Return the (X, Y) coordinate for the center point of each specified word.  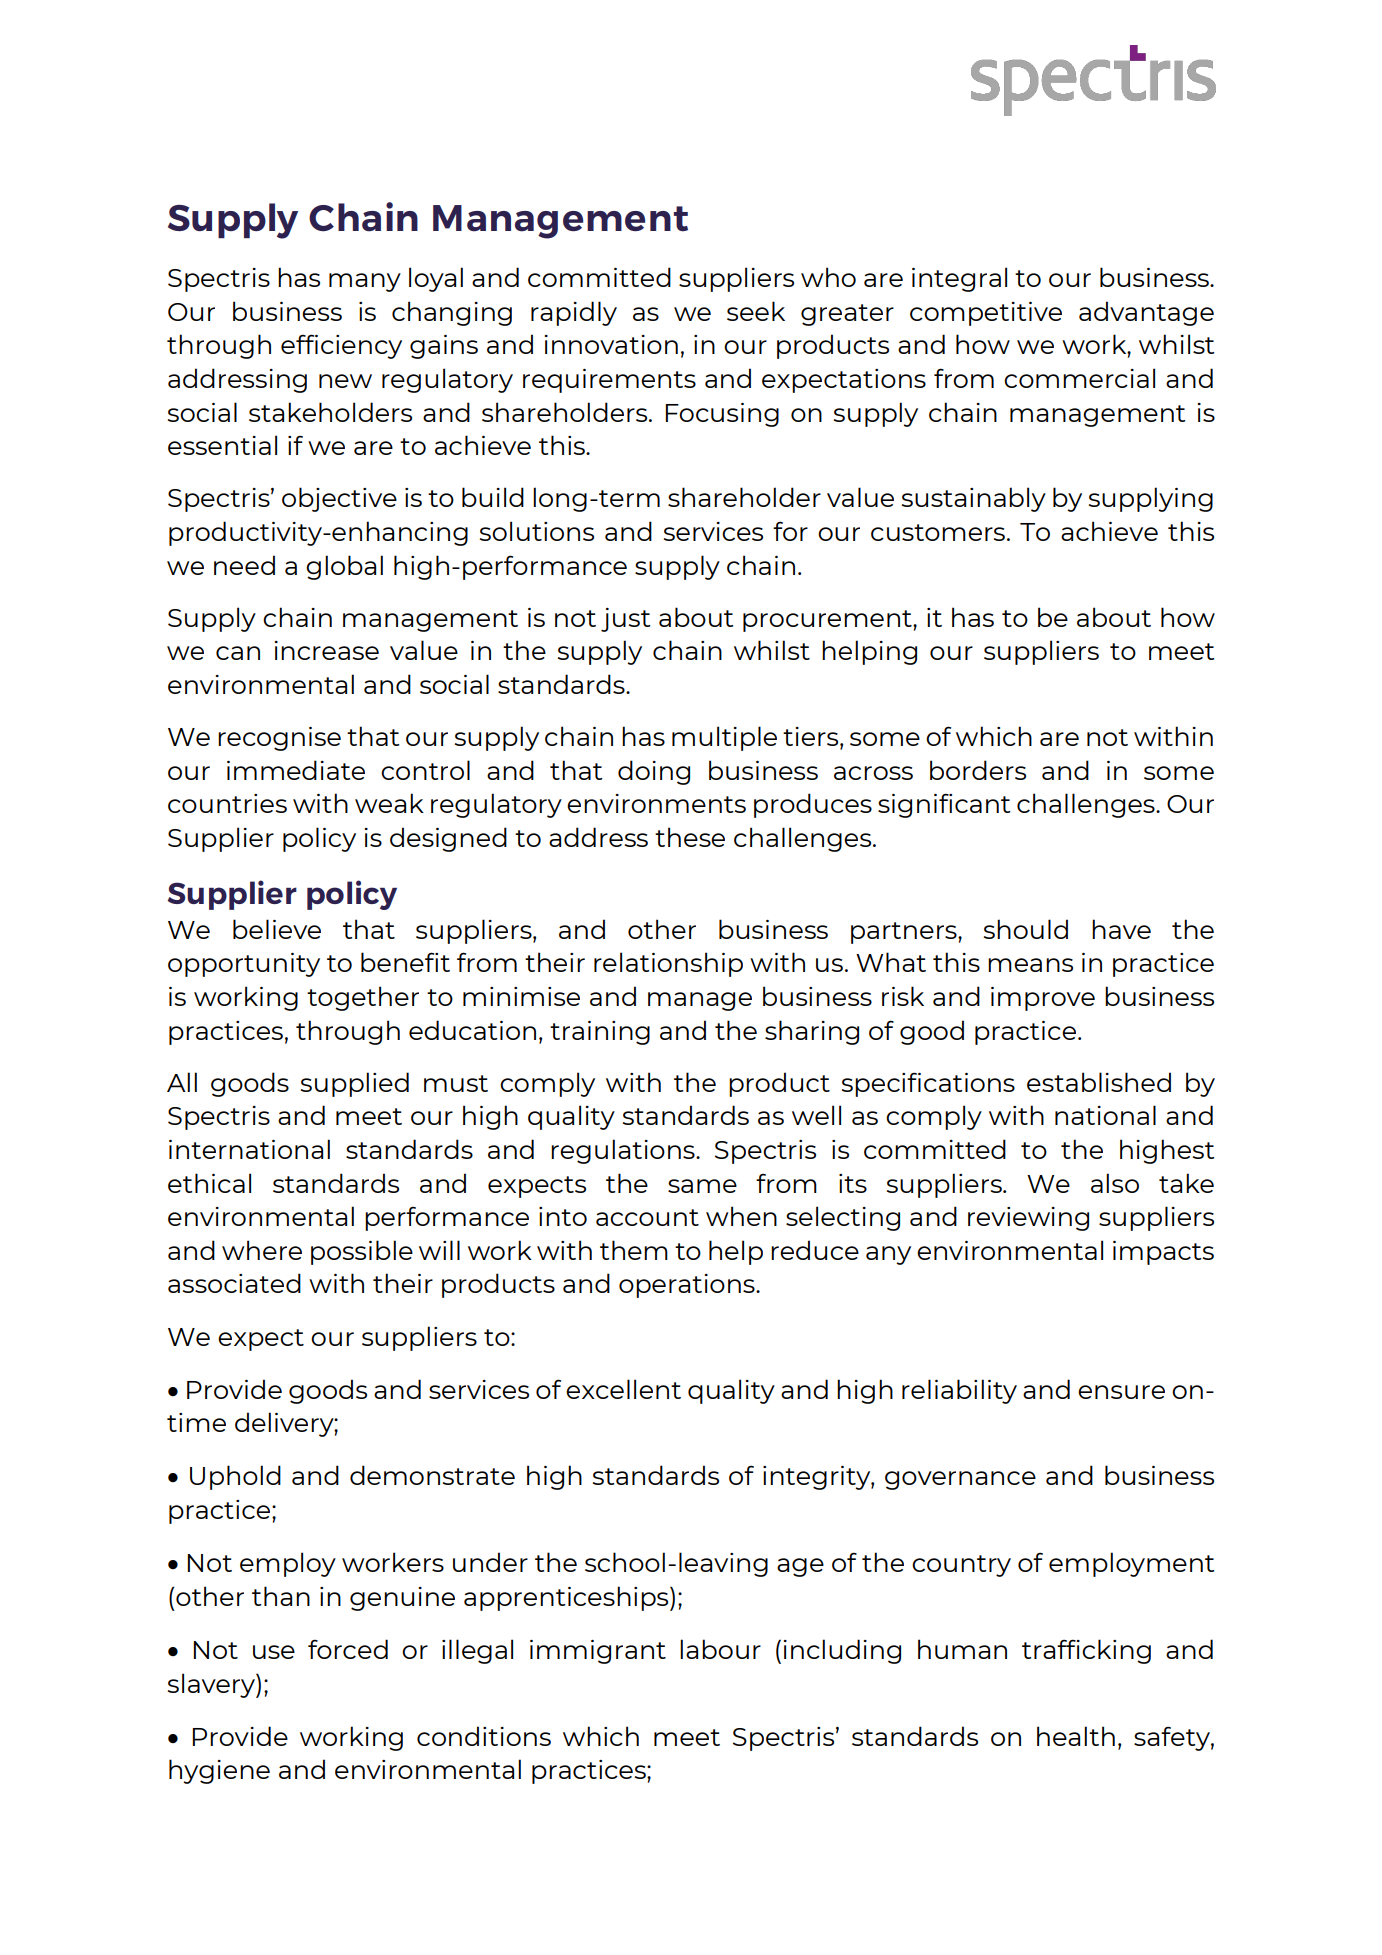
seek (756, 311)
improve (1043, 999)
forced (348, 1649)
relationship (668, 964)
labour (720, 1649)
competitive (986, 314)
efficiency (341, 346)
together (363, 998)
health (1076, 1736)
